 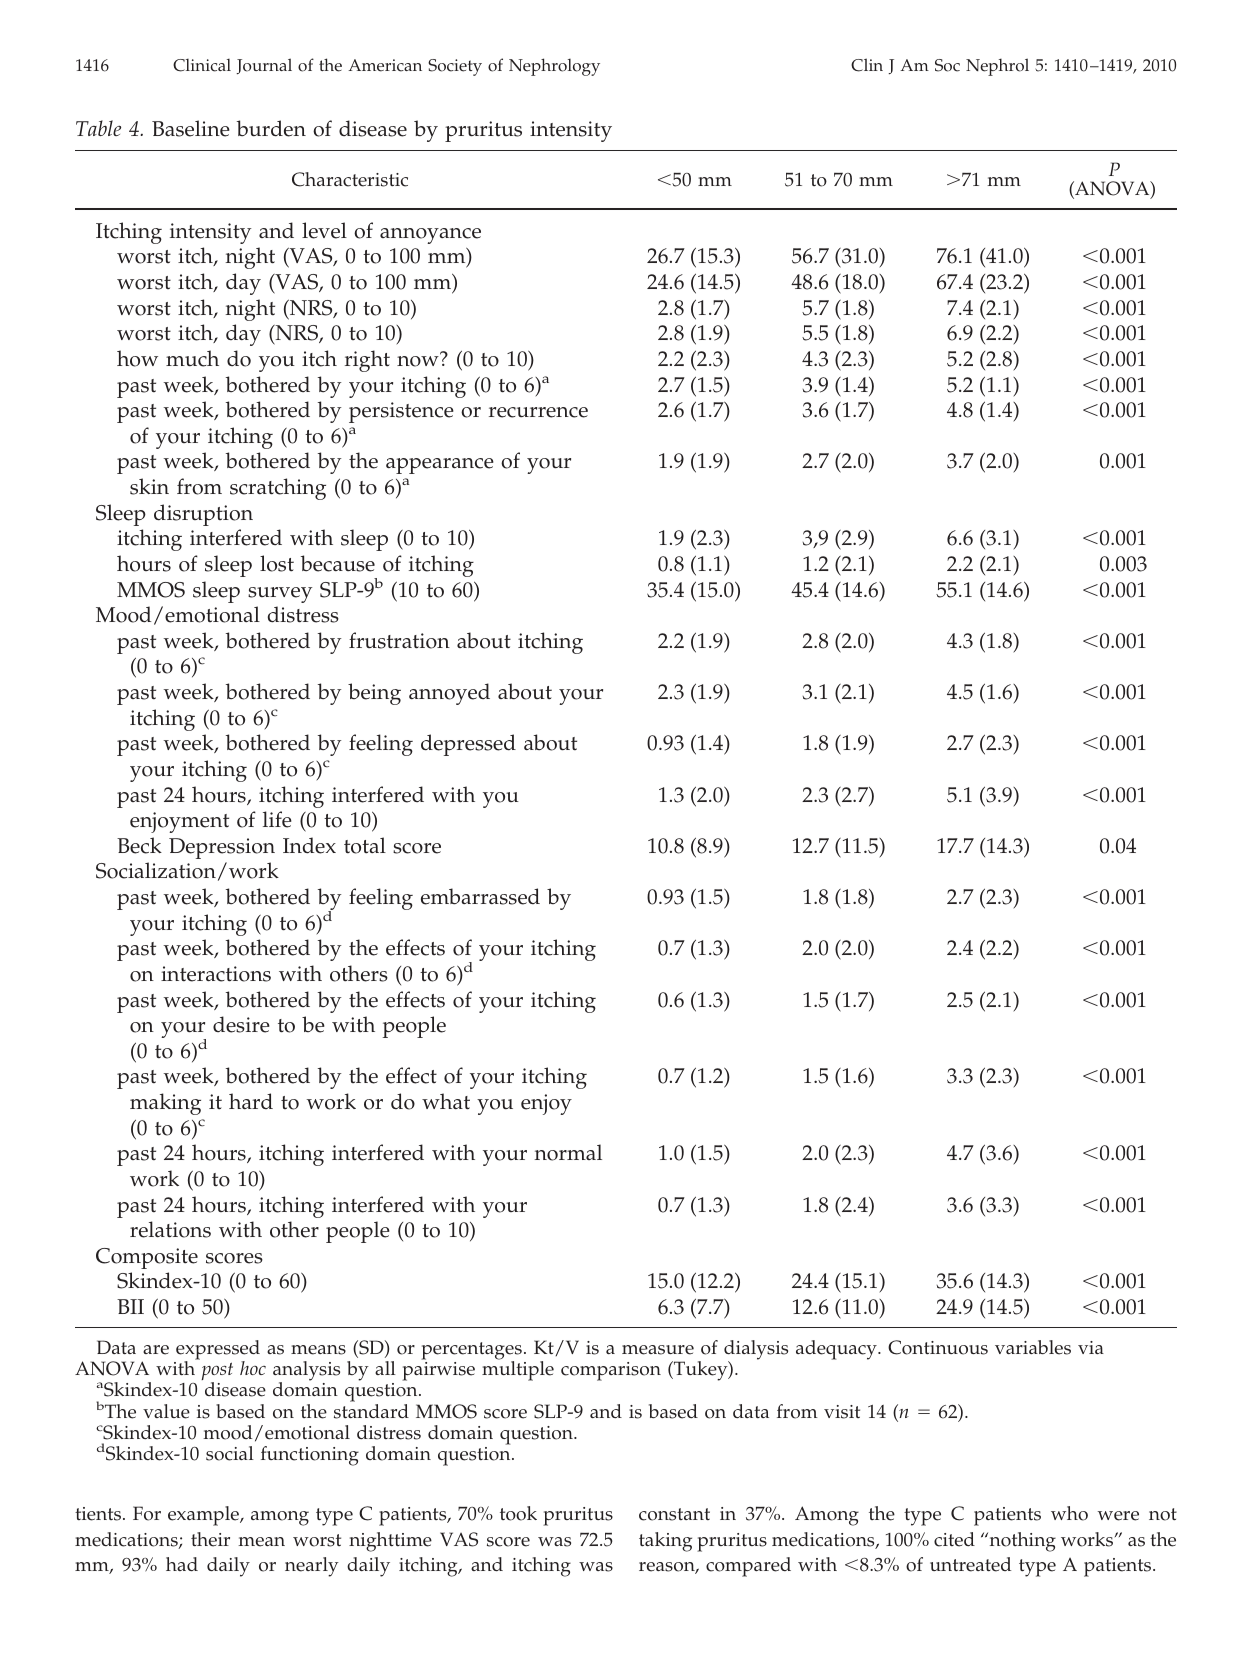 What do you see at coordinates (455, 67) in the screenshot?
I see `Society` at bounding box center [455, 67].
